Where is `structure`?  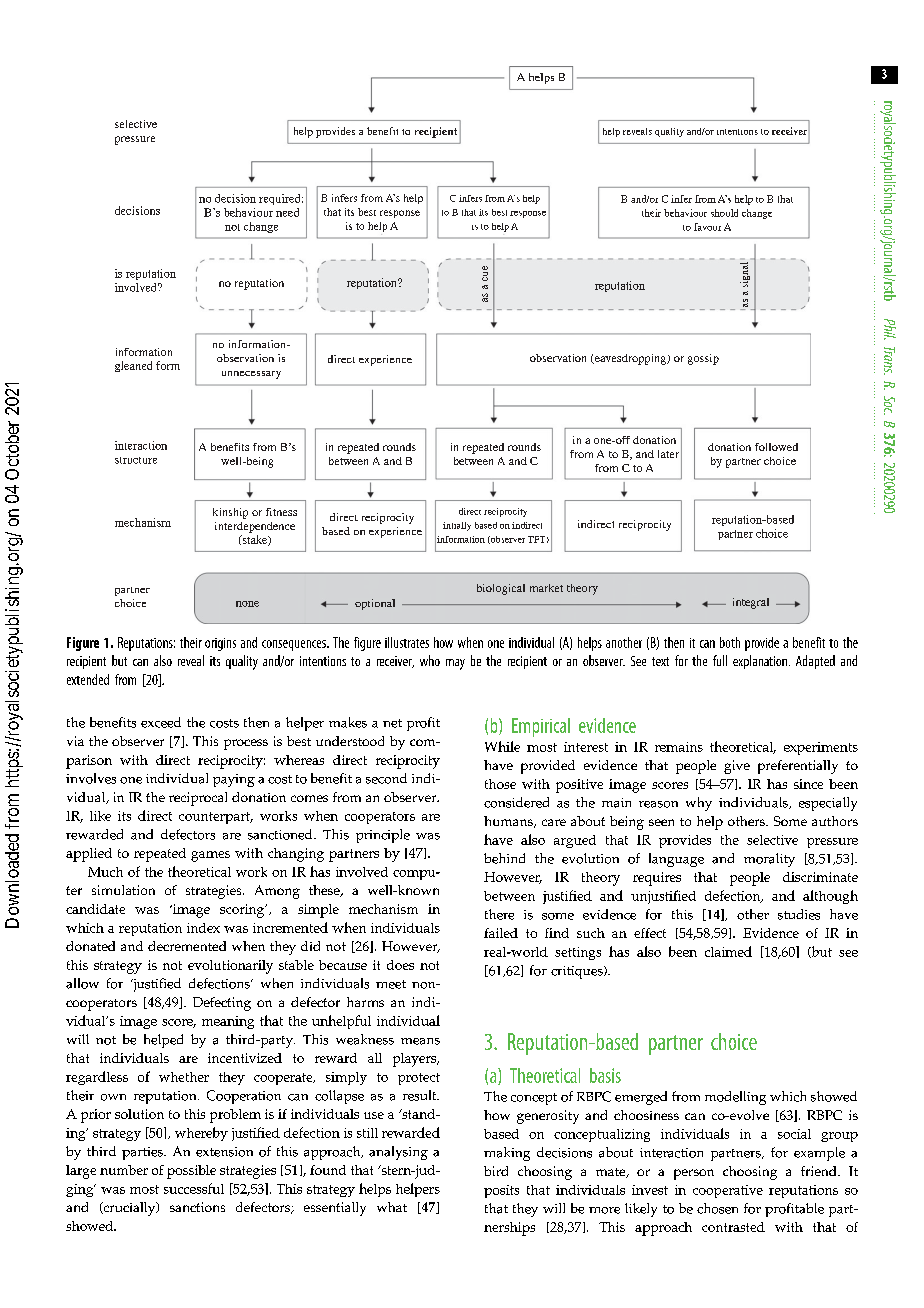
structure is located at coordinates (136, 460).
